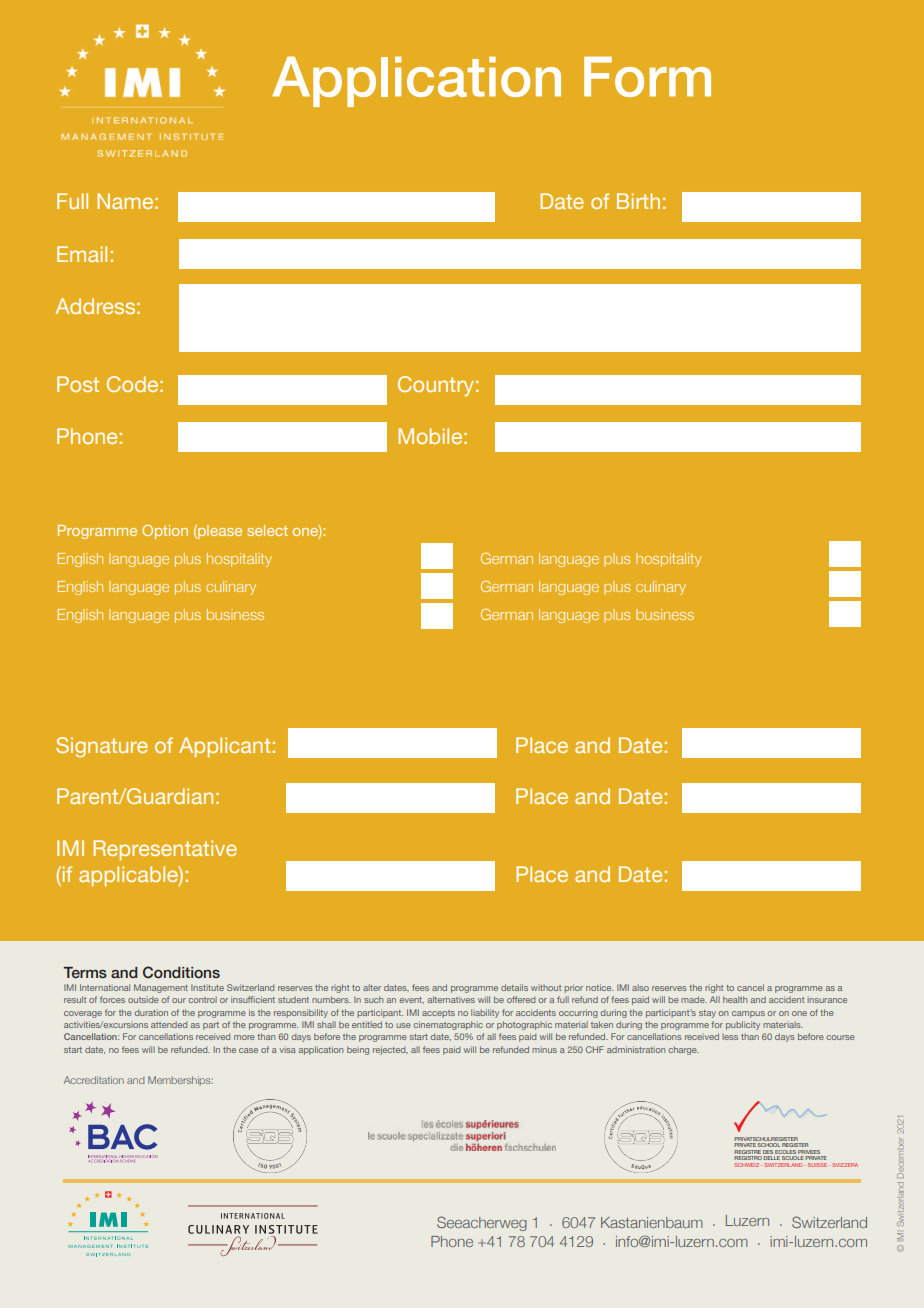 Image resolution: width=924 pixels, height=1308 pixels. What do you see at coordinates (102, 747) in the document?
I see `Signature` at bounding box center [102, 747].
